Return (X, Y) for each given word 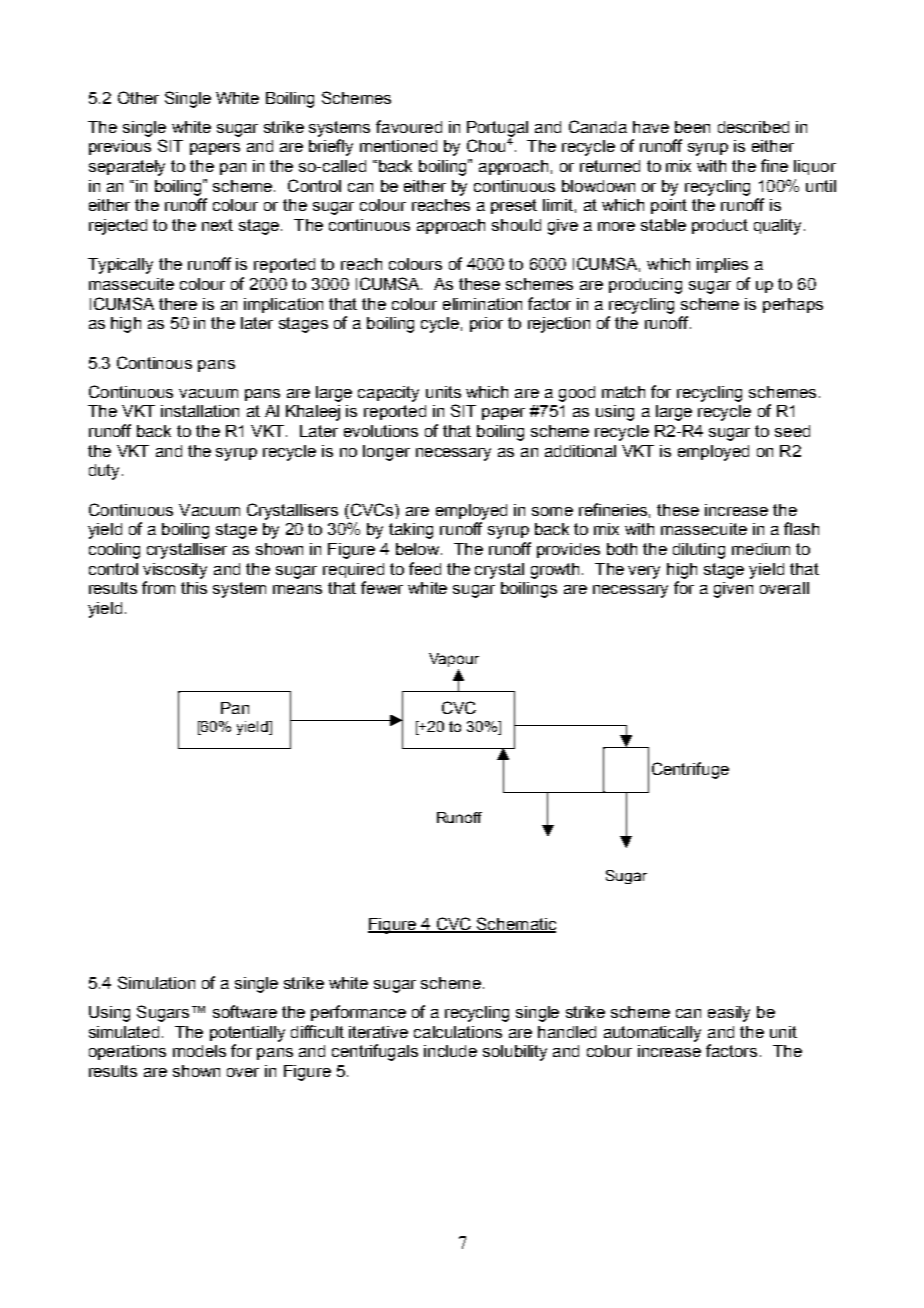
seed (792, 431)
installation (200, 411)
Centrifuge (690, 770)
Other (138, 97)
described (753, 127)
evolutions (381, 431)
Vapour (454, 660)
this (194, 588)
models (199, 1051)
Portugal (497, 130)
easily (729, 1014)
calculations (458, 1032)
